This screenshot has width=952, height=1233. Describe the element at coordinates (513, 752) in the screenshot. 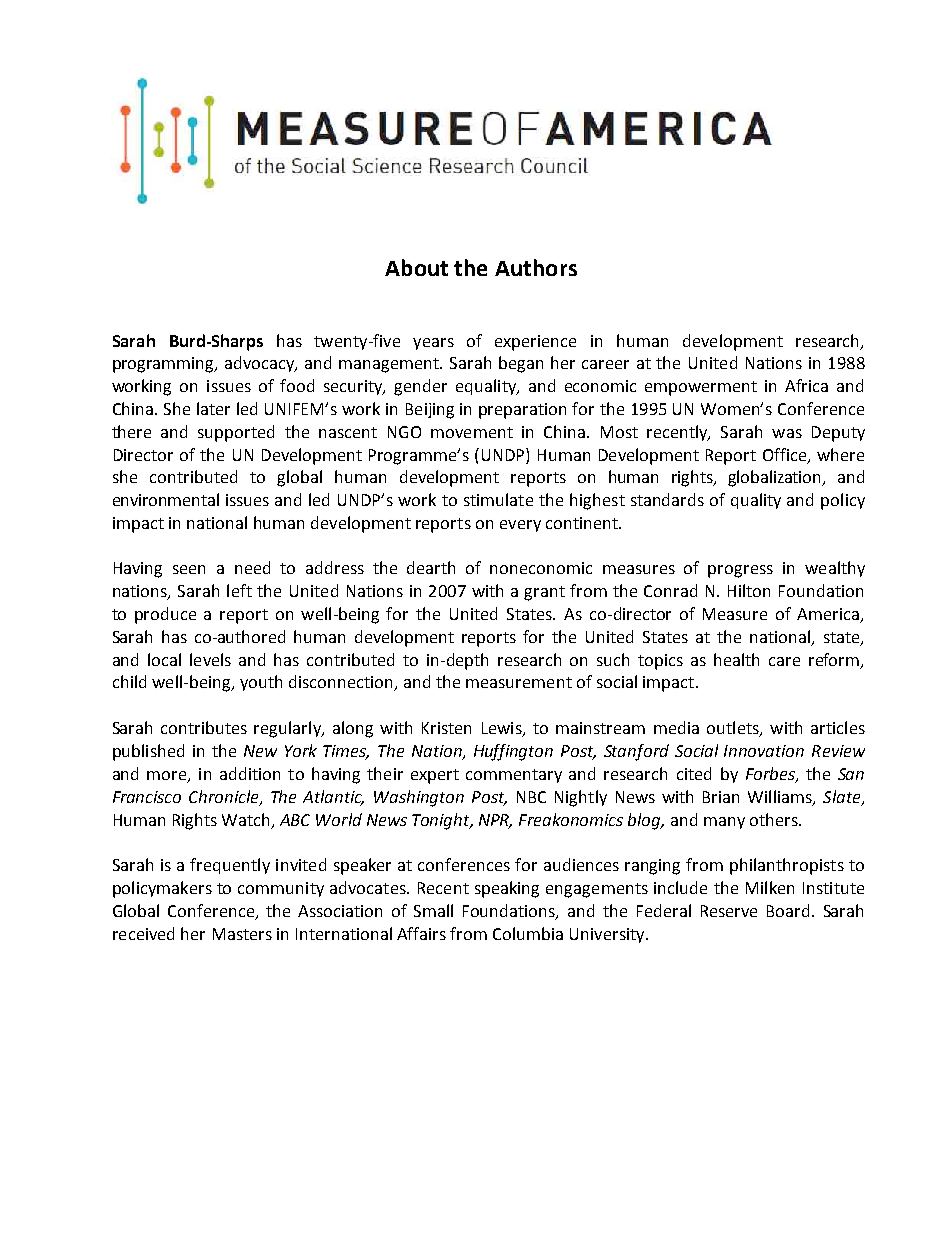

I see `Huffington` at that location.
